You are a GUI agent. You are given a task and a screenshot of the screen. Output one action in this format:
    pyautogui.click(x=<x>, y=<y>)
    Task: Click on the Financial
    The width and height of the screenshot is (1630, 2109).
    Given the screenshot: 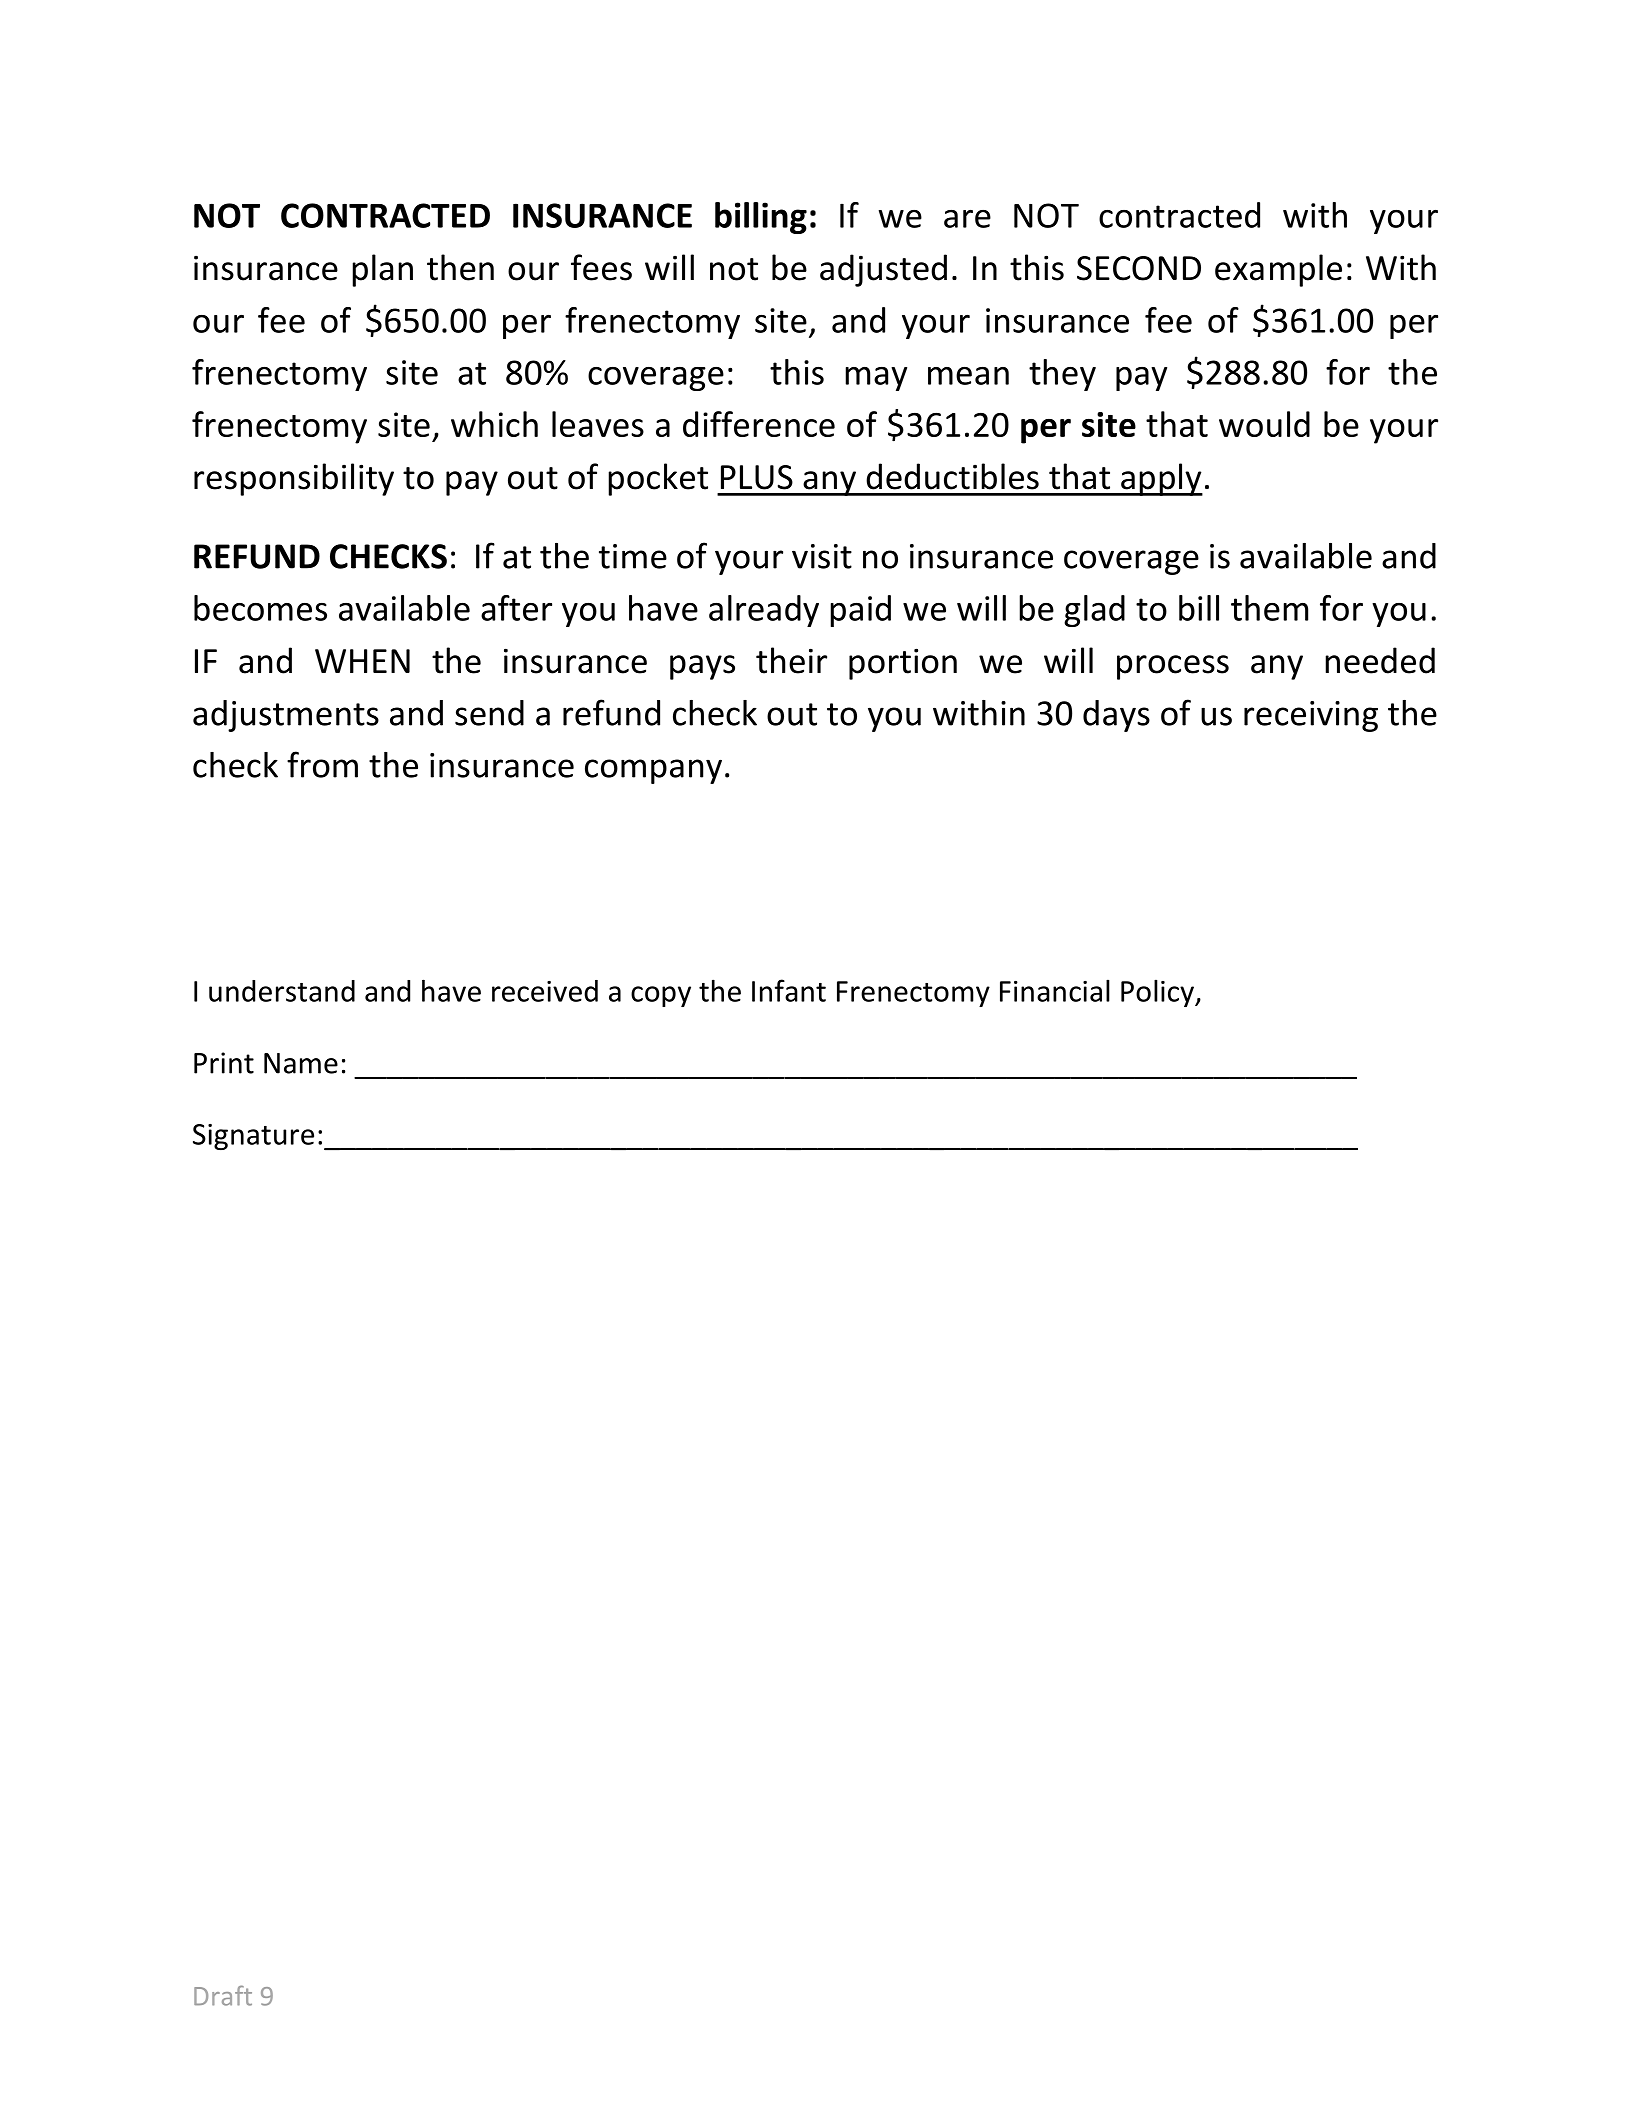 What is the action you would take?
    pyautogui.click(x=1055, y=990)
